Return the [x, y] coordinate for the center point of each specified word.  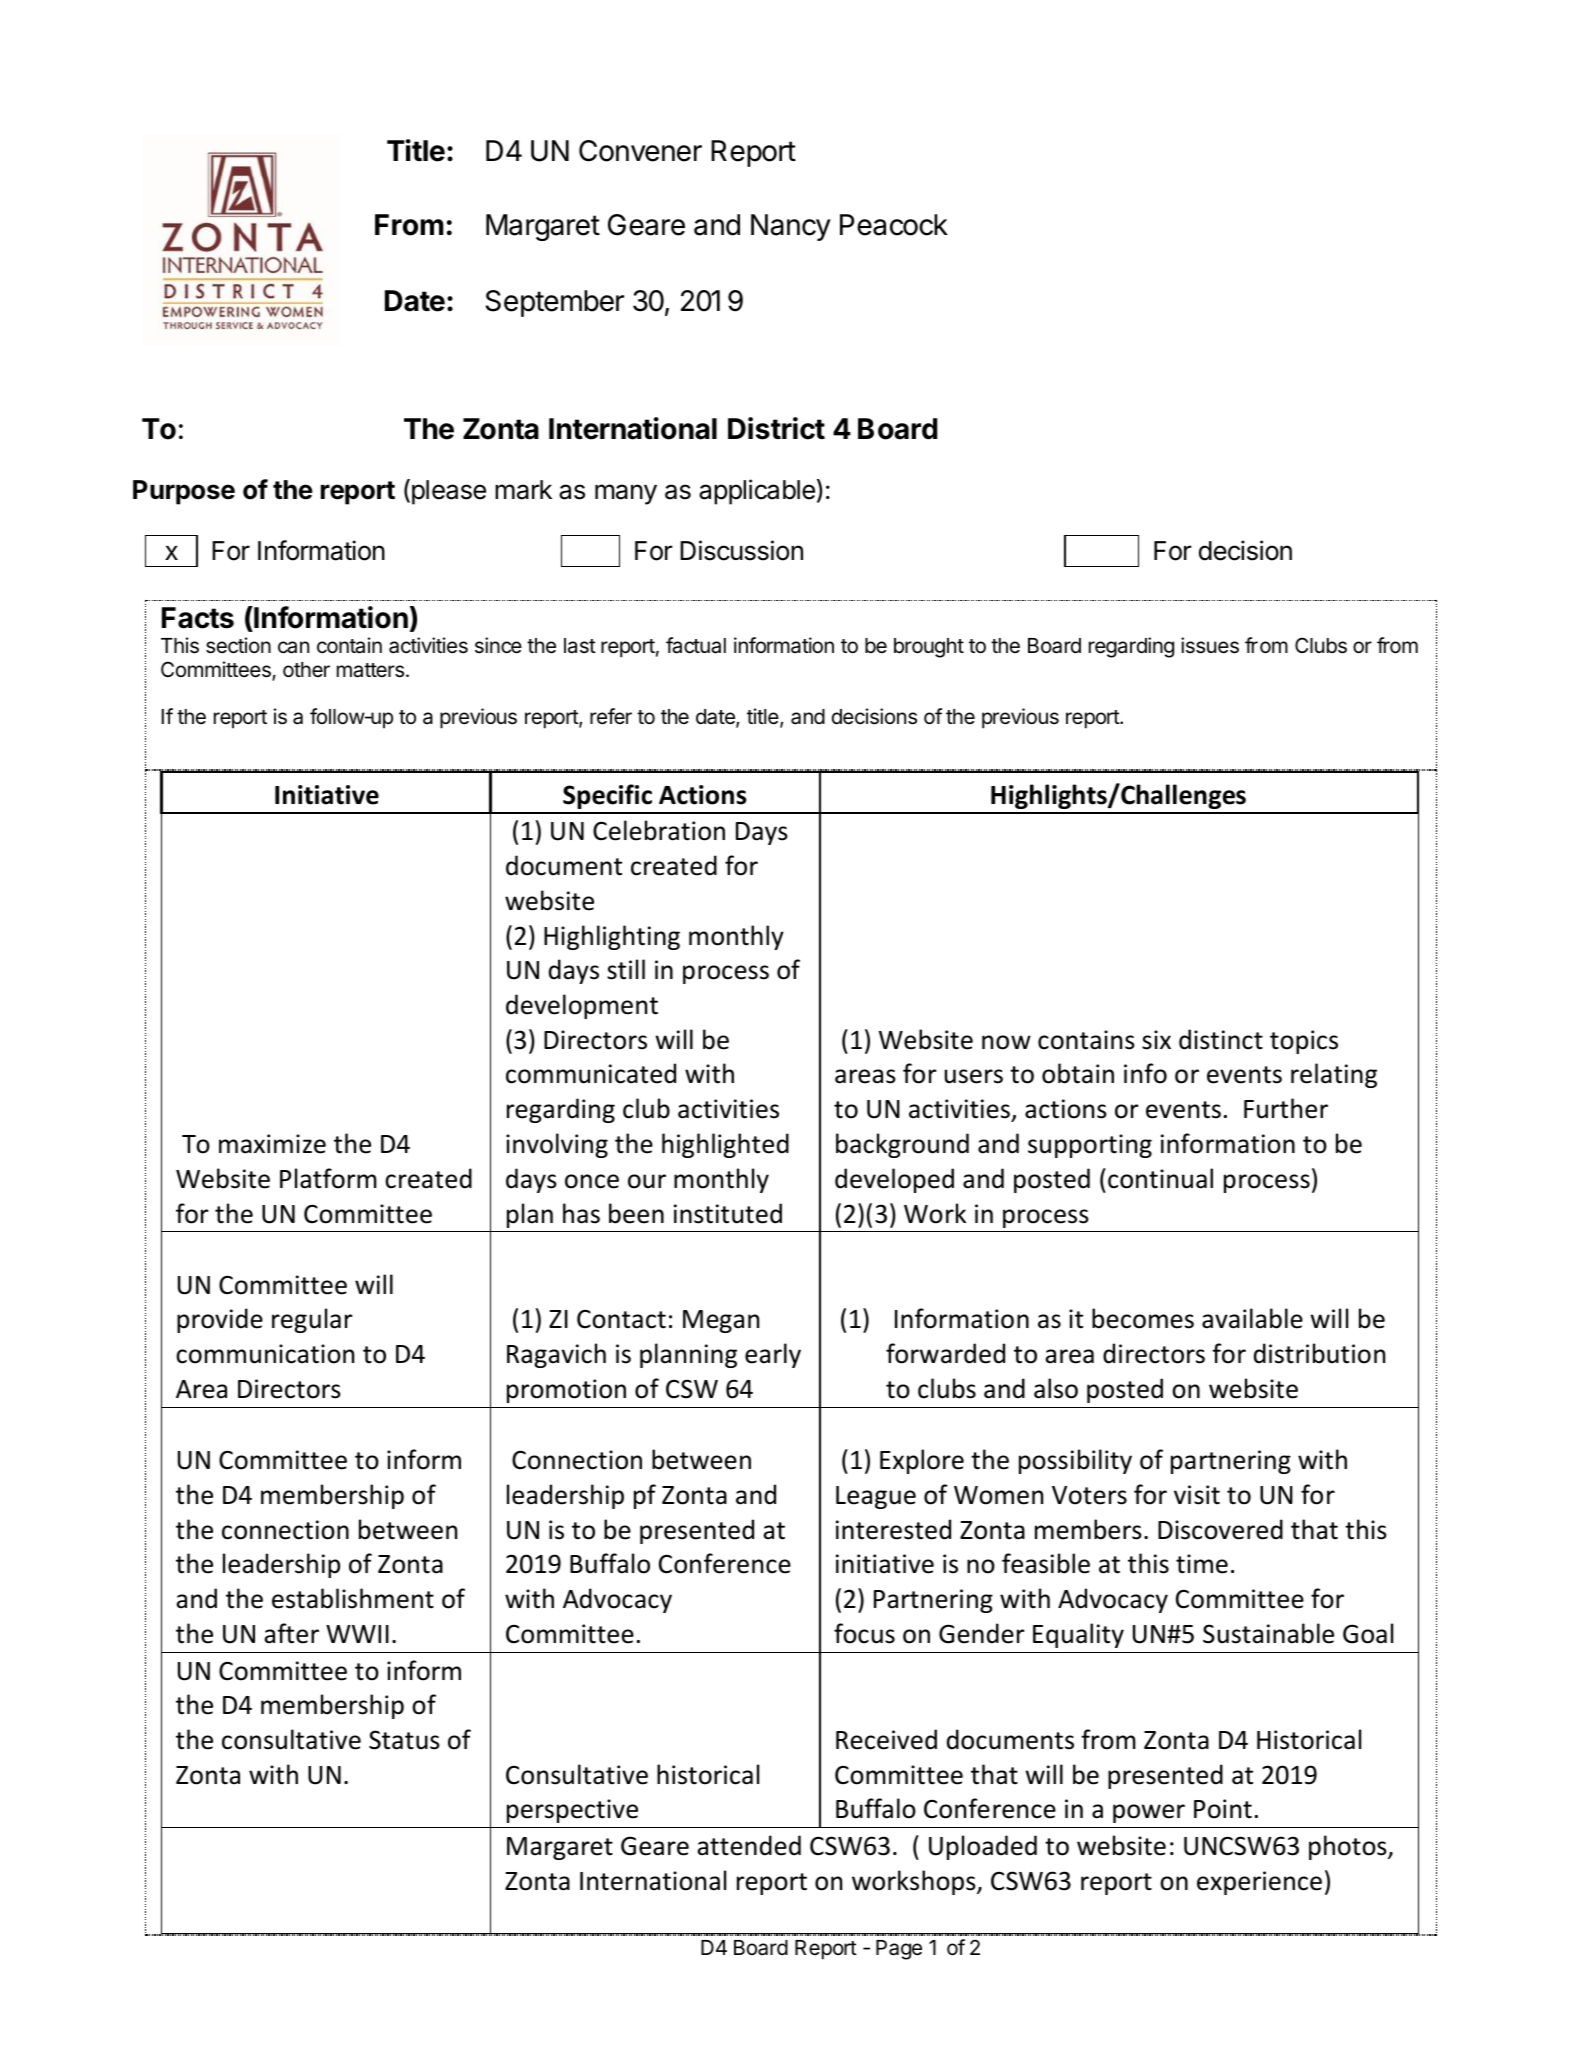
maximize [272, 1144]
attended [749, 1845]
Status [404, 1740]
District [776, 428]
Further [1286, 1108]
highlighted [725, 1145]
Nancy [791, 227]
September [555, 303]
